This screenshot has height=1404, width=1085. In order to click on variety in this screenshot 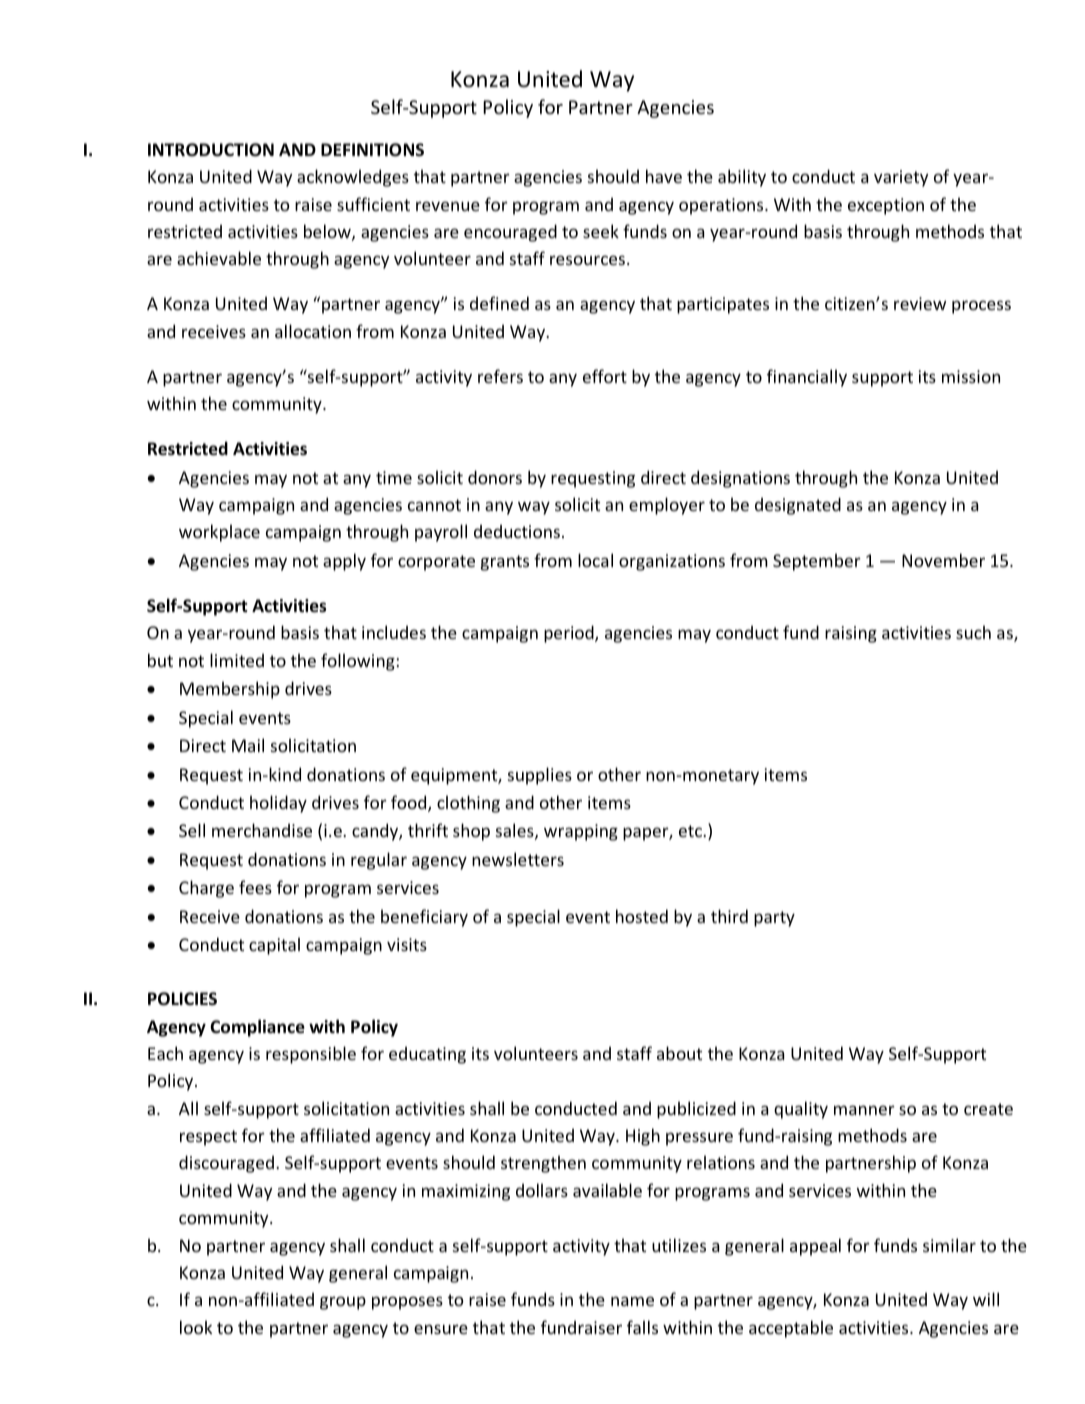, I will do `click(901, 178)`.
